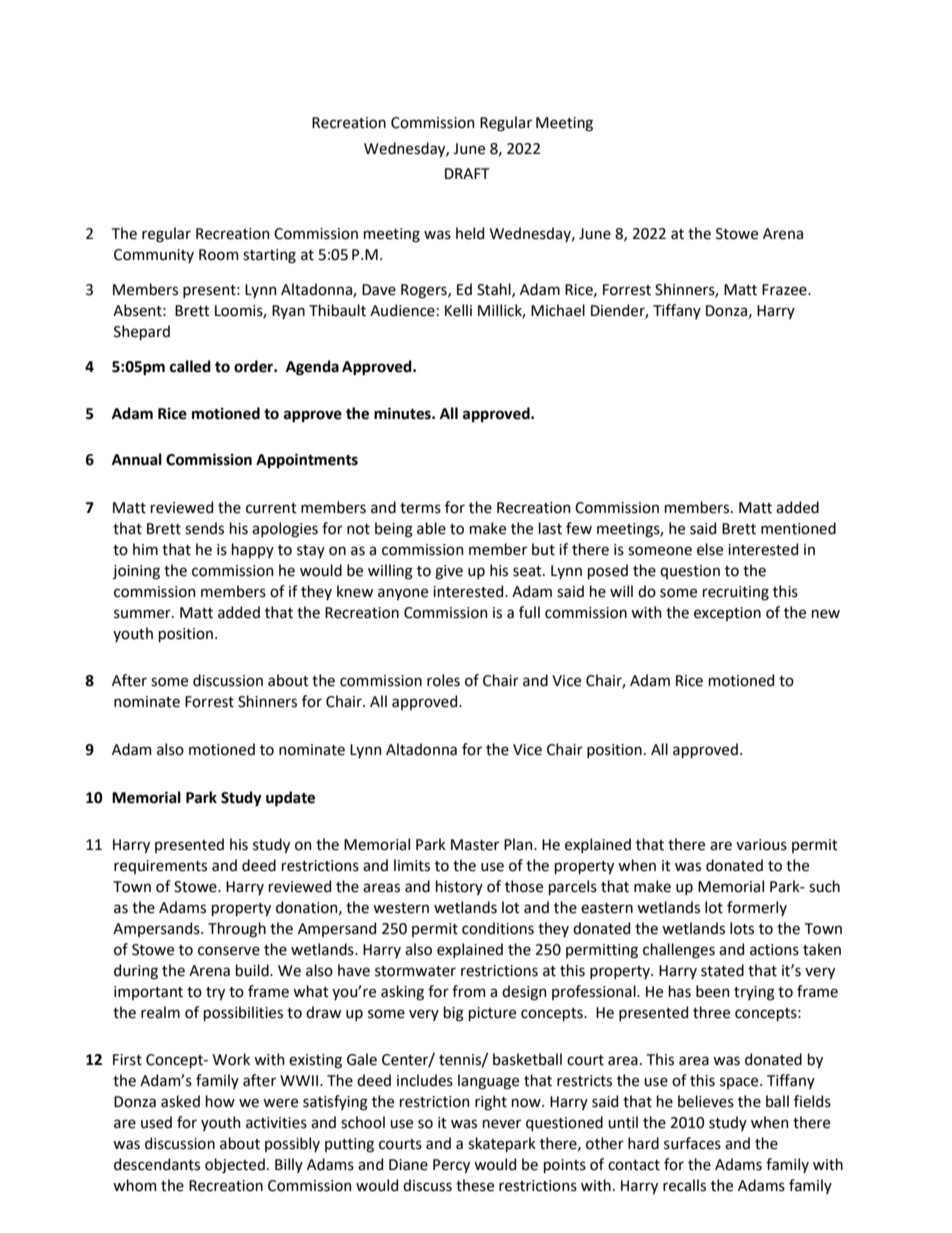 This screenshot has width=952, height=1233. What do you see at coordinates (692, 1143) in the screenshot?
I see `surfaces` at bounding box center [692, 1143].
